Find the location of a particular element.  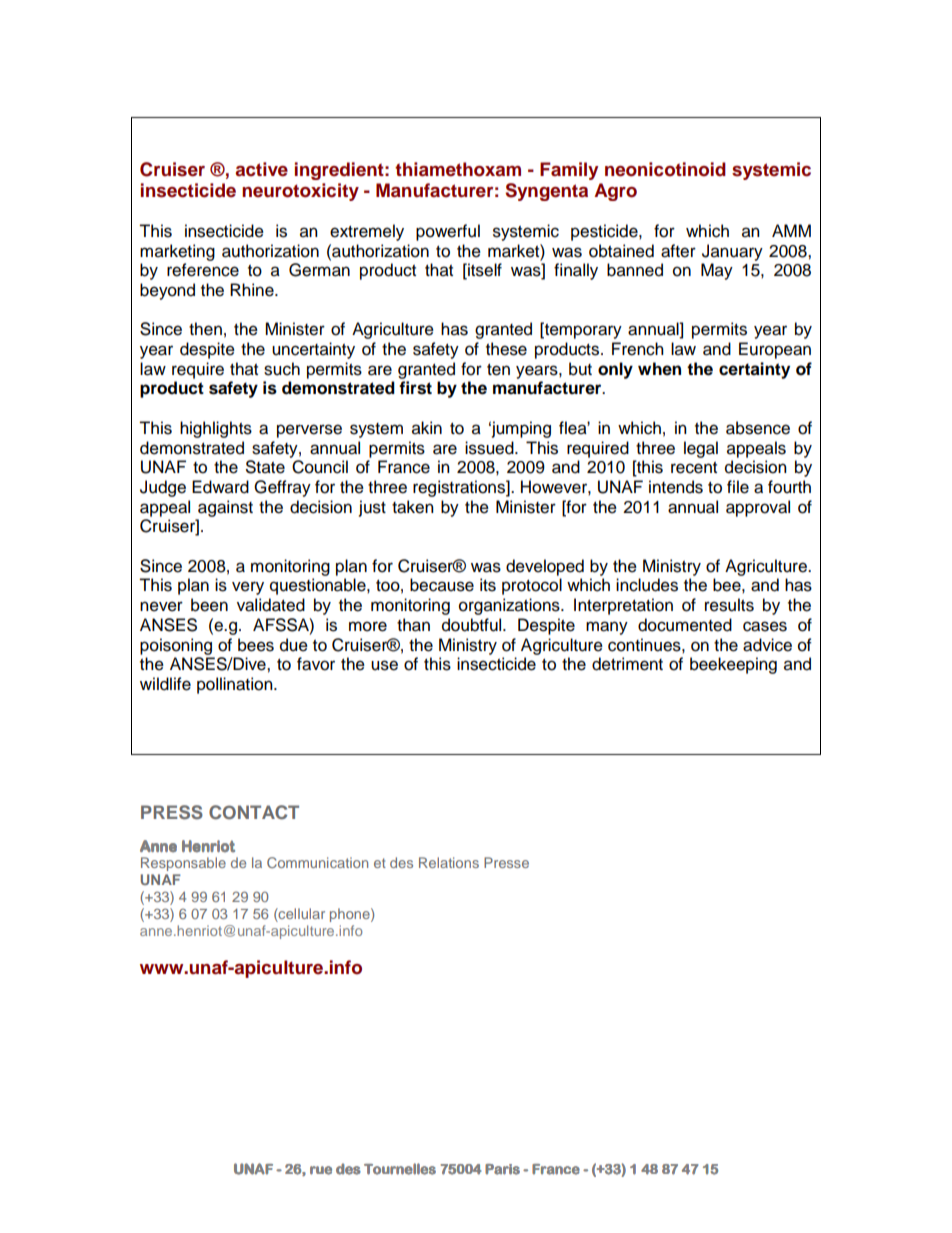

approval is located at coordinates (758, 508).
